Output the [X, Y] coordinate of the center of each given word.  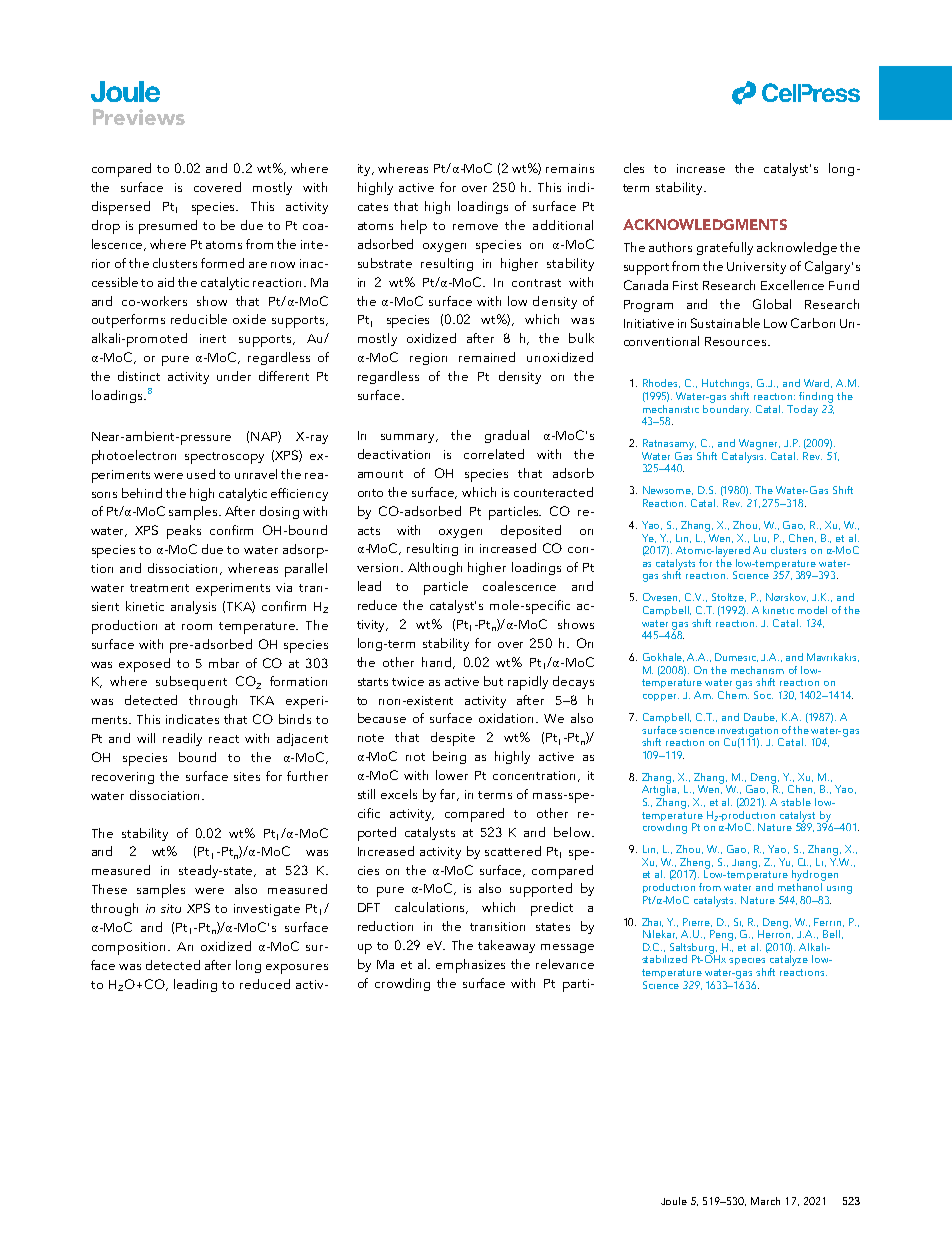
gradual [507, 436]
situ [171, 908]
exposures [297, 969]
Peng [723, 935]
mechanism [757, 670]
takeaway [506, 946]
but [493, 681]
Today [802, 410]
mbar [224, 663]
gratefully [725, 248]
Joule [674, 1201]
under [234, 376]
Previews [139, 117]
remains [570, 168]
